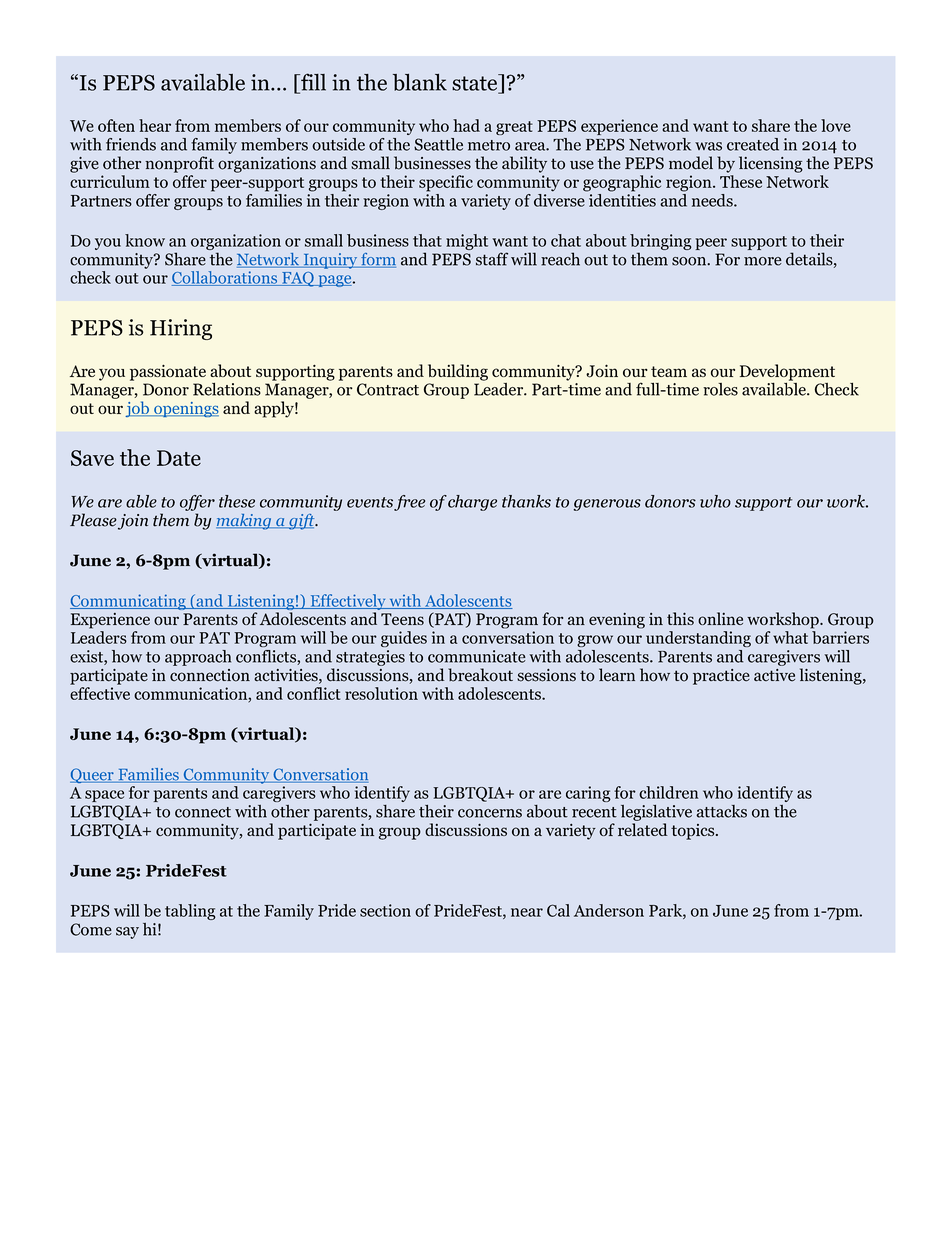  I want to click on communicate, so click(477, 656).
